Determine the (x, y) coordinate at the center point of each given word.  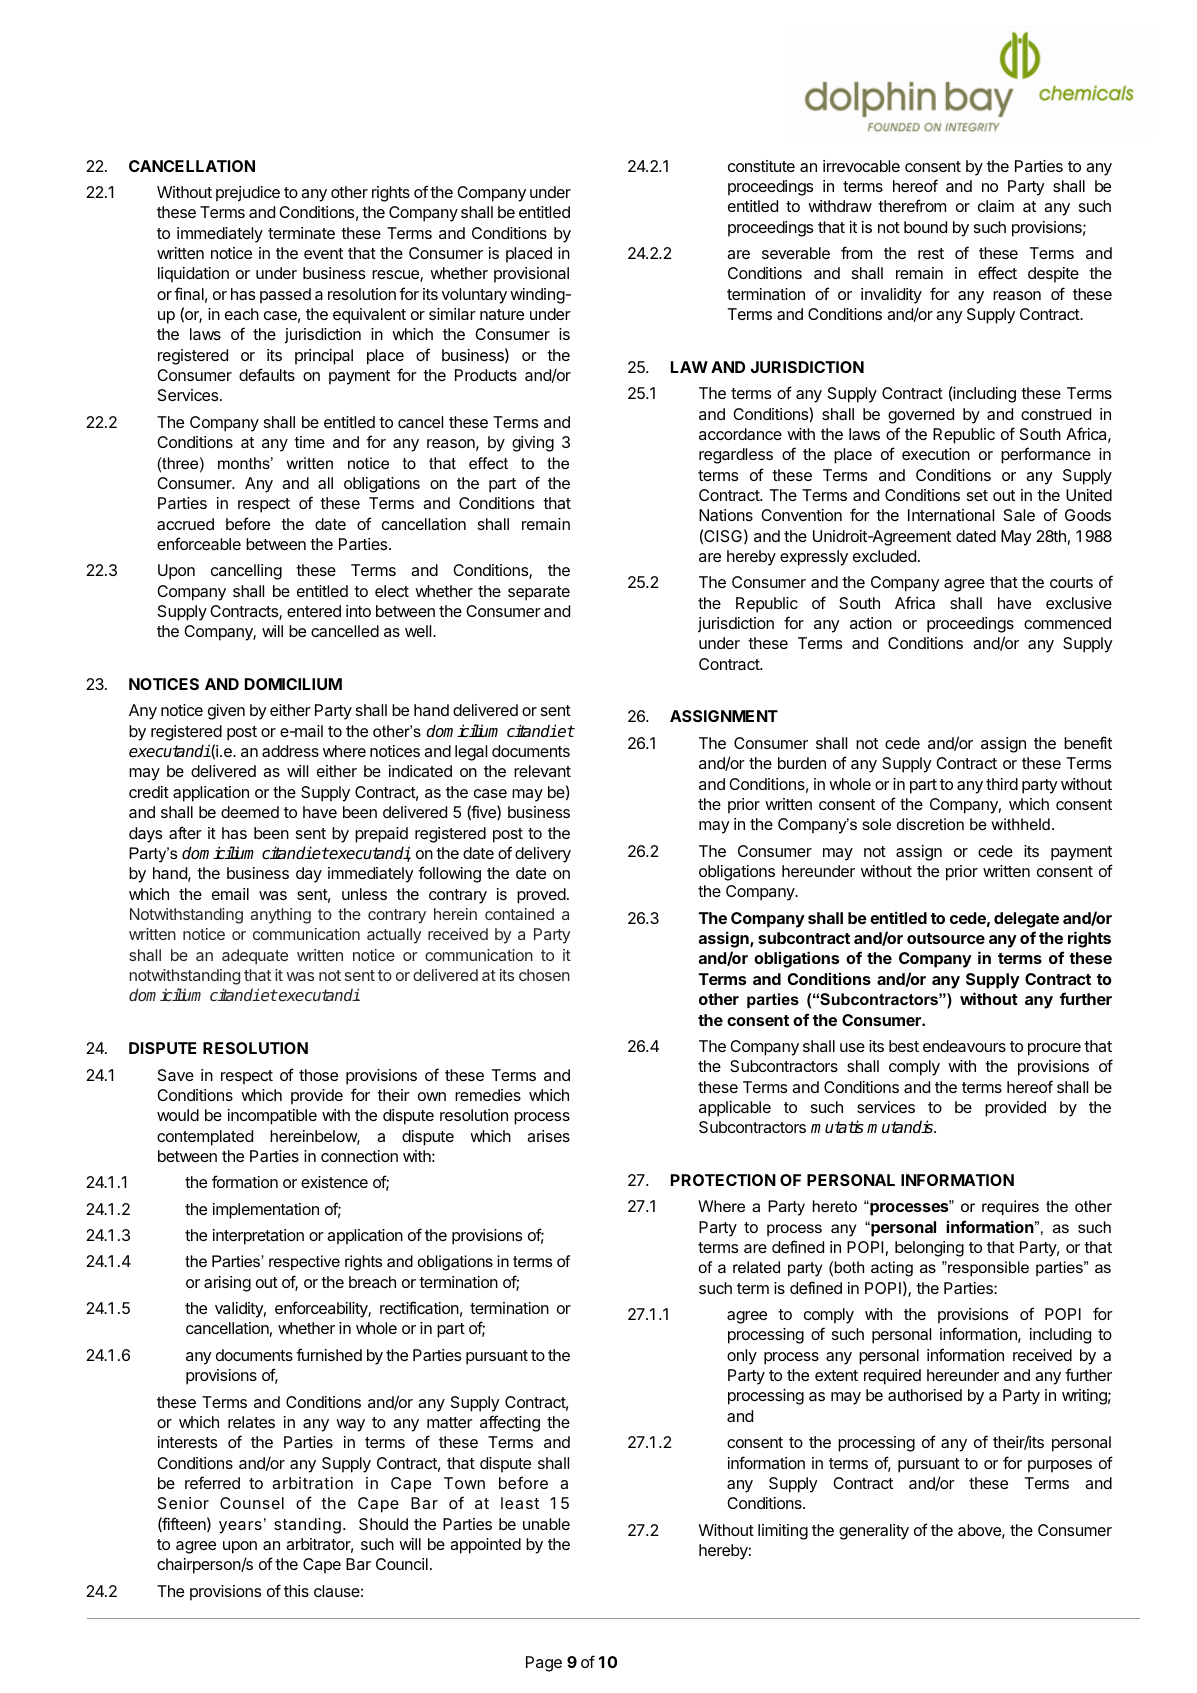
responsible (987, 1269)
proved (542, 896)
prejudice (248, 194)
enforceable (199, 543)
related (756, 1267)
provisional (531, 275)
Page (544, 1664)
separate (539, 593)
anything (280, 916)
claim (996, 206)
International (951, 515)
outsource (946, 938)
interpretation (258, 1237)
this (296, 1591)
